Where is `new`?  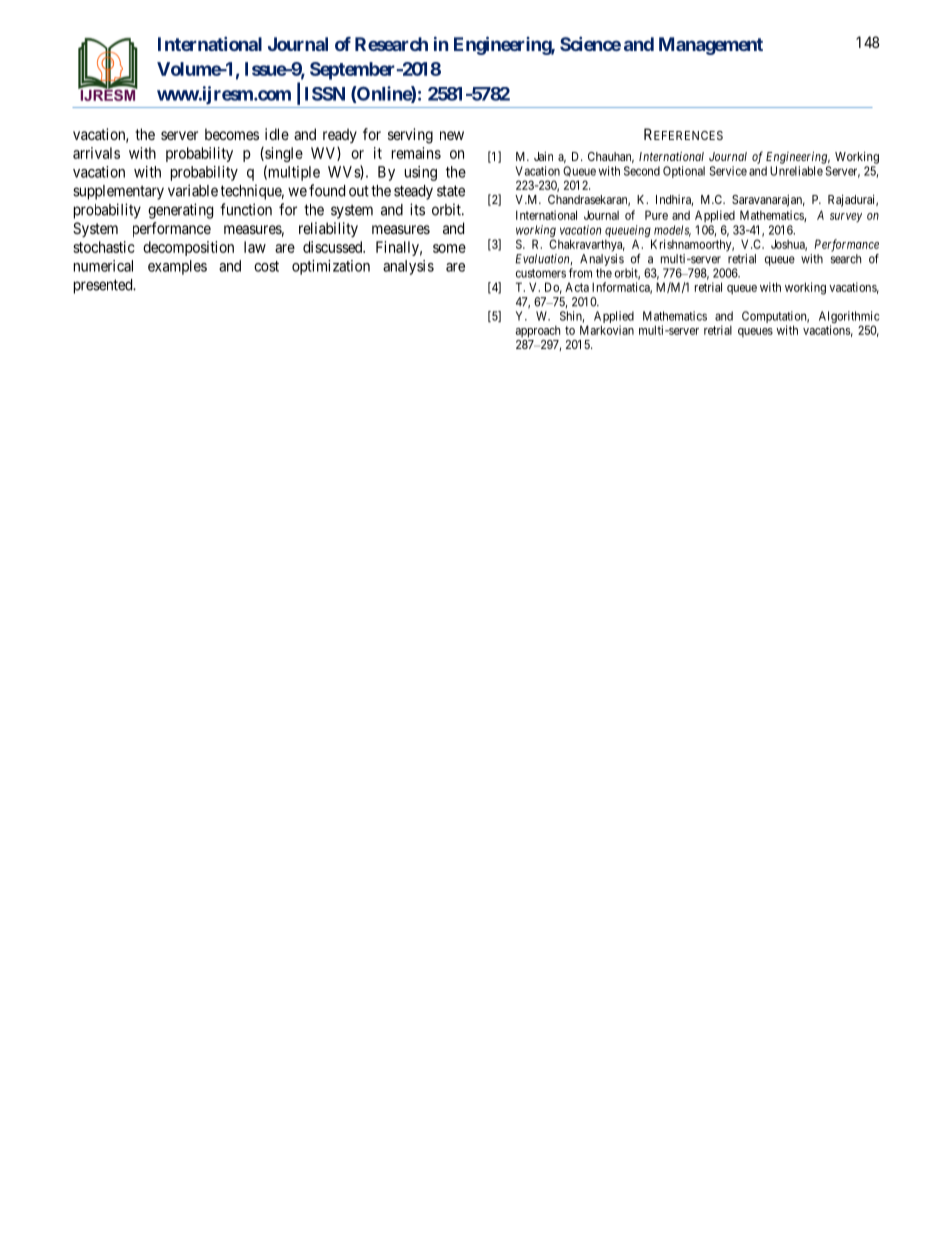 new is located at coordinates (452, 135).
